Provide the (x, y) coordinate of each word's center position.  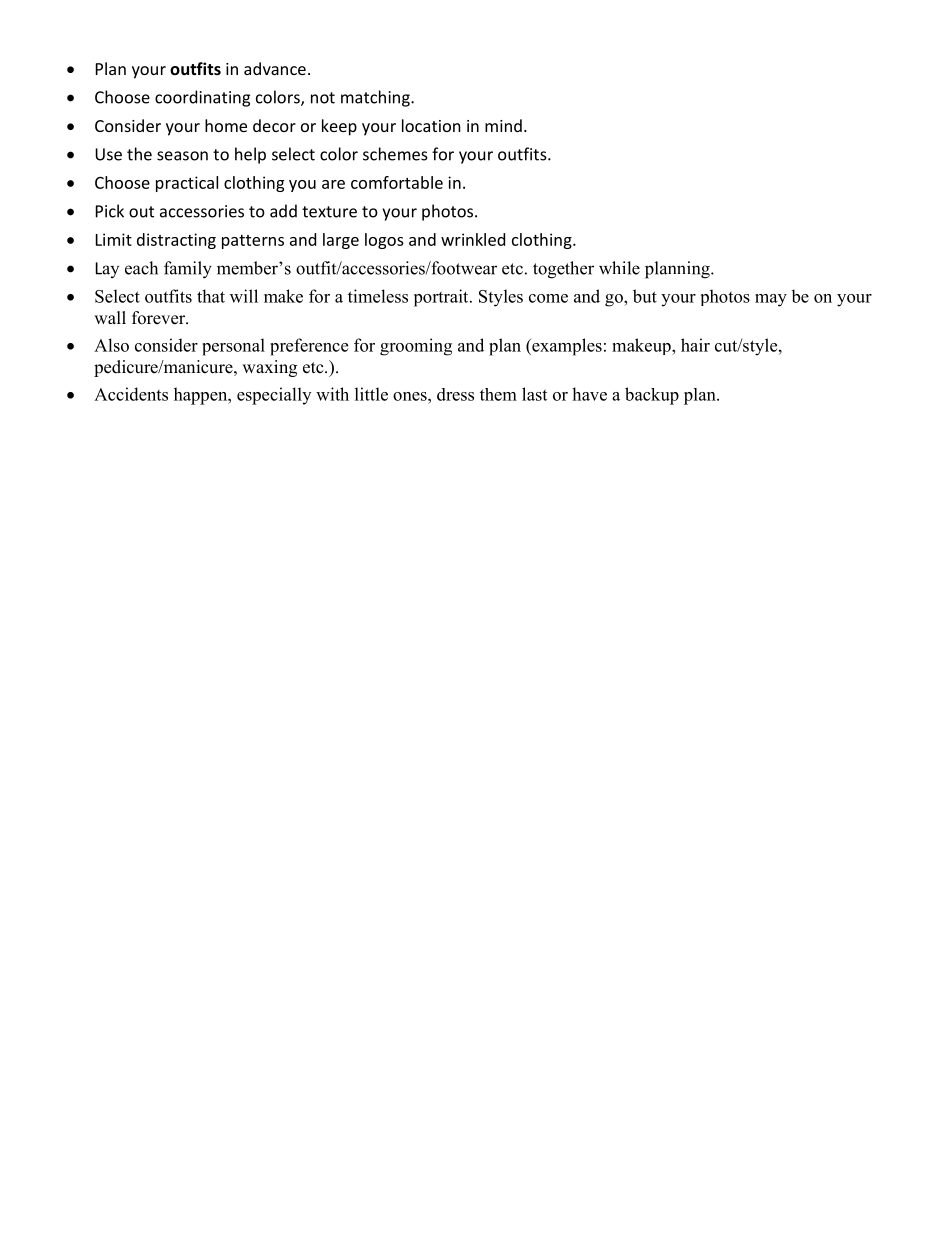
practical (187, 184)
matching (376, 98)
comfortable (397, 182)
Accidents (131, 394)
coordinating (202, 98)
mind (503, 125)
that (211, 296)
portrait (442, 298)
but (645, 296)
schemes (395, 154)
